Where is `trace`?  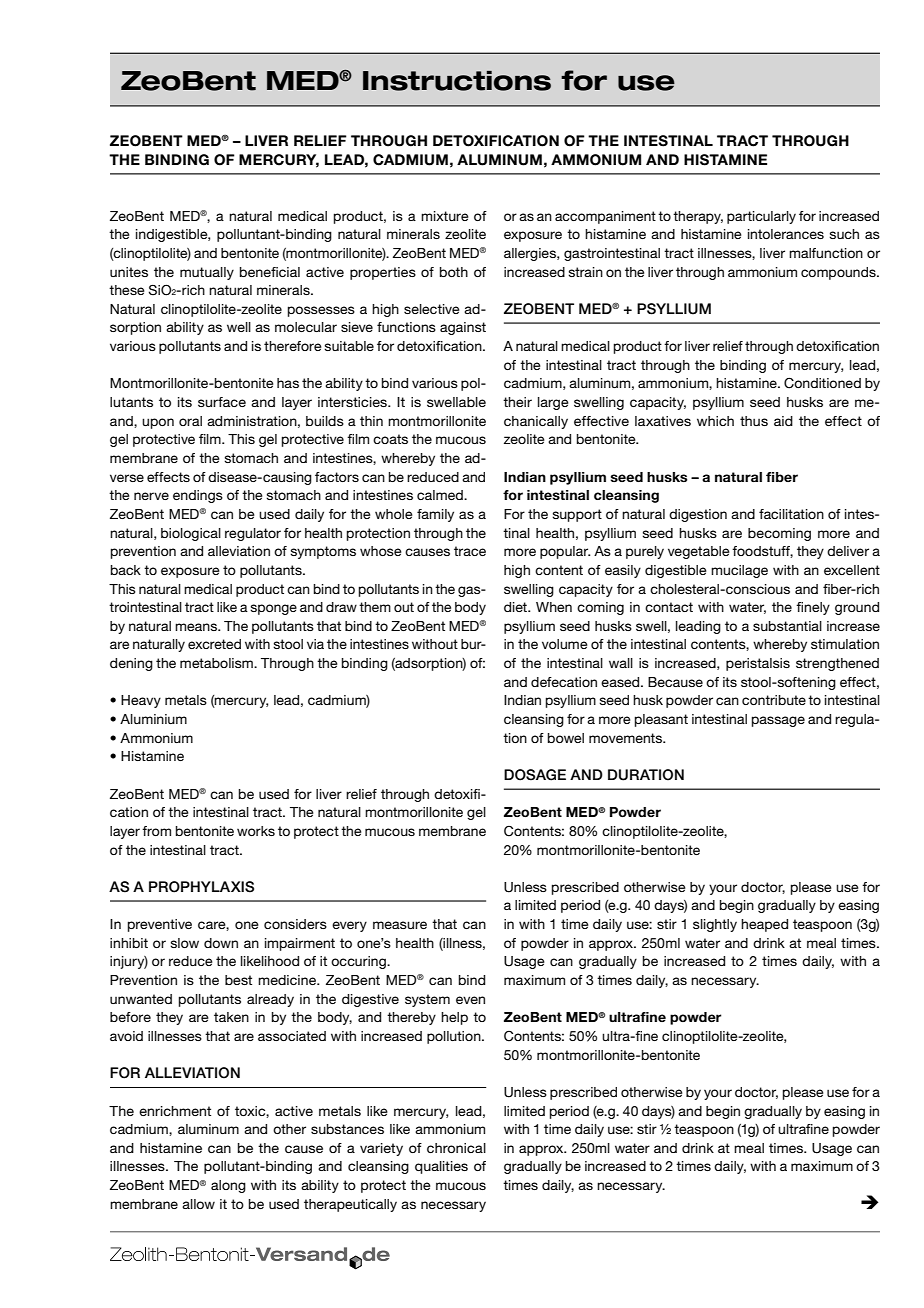
trace is located at coordinates (470, 551).
